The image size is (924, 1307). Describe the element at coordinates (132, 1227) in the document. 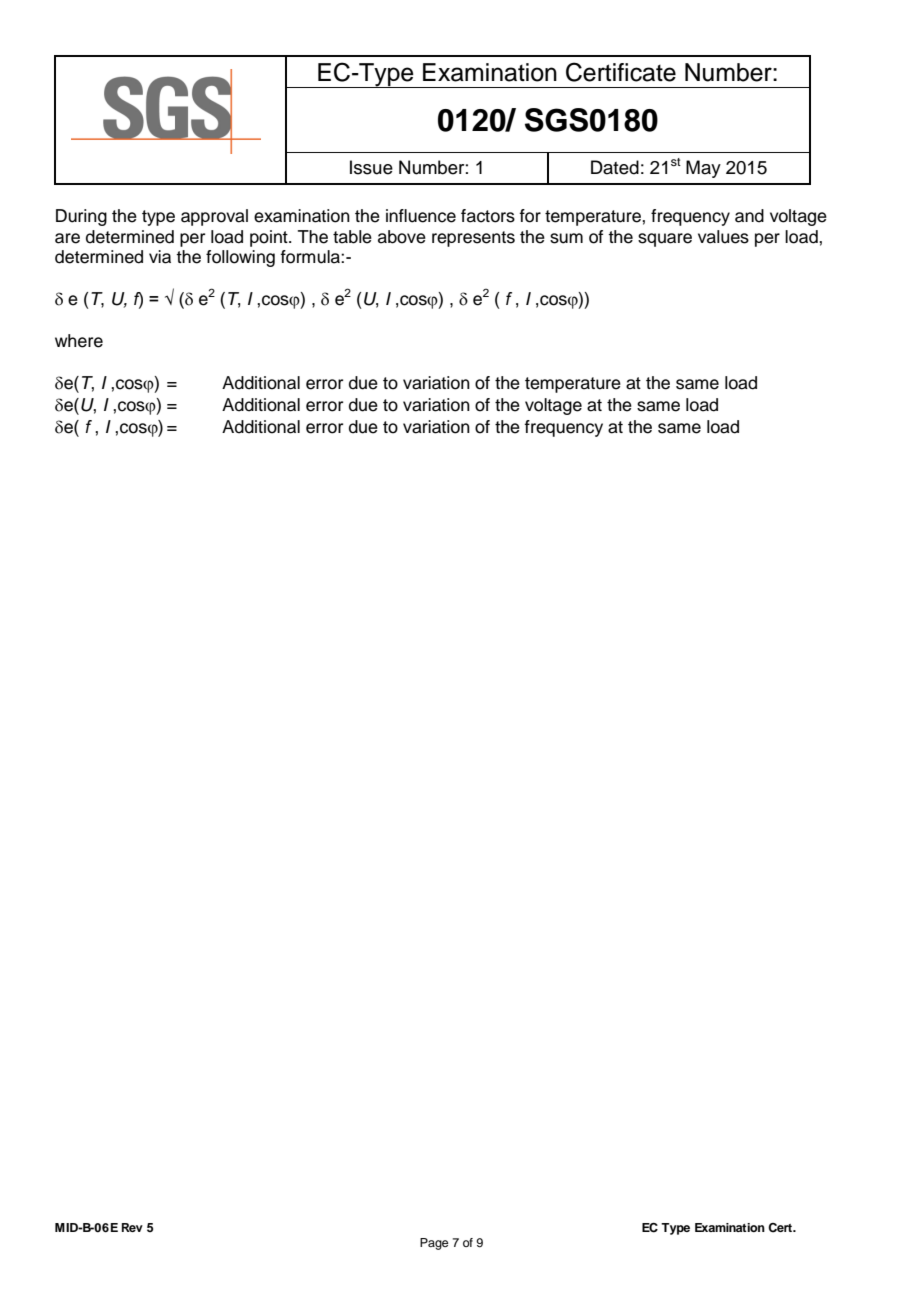

I see `Rev` at that location.
